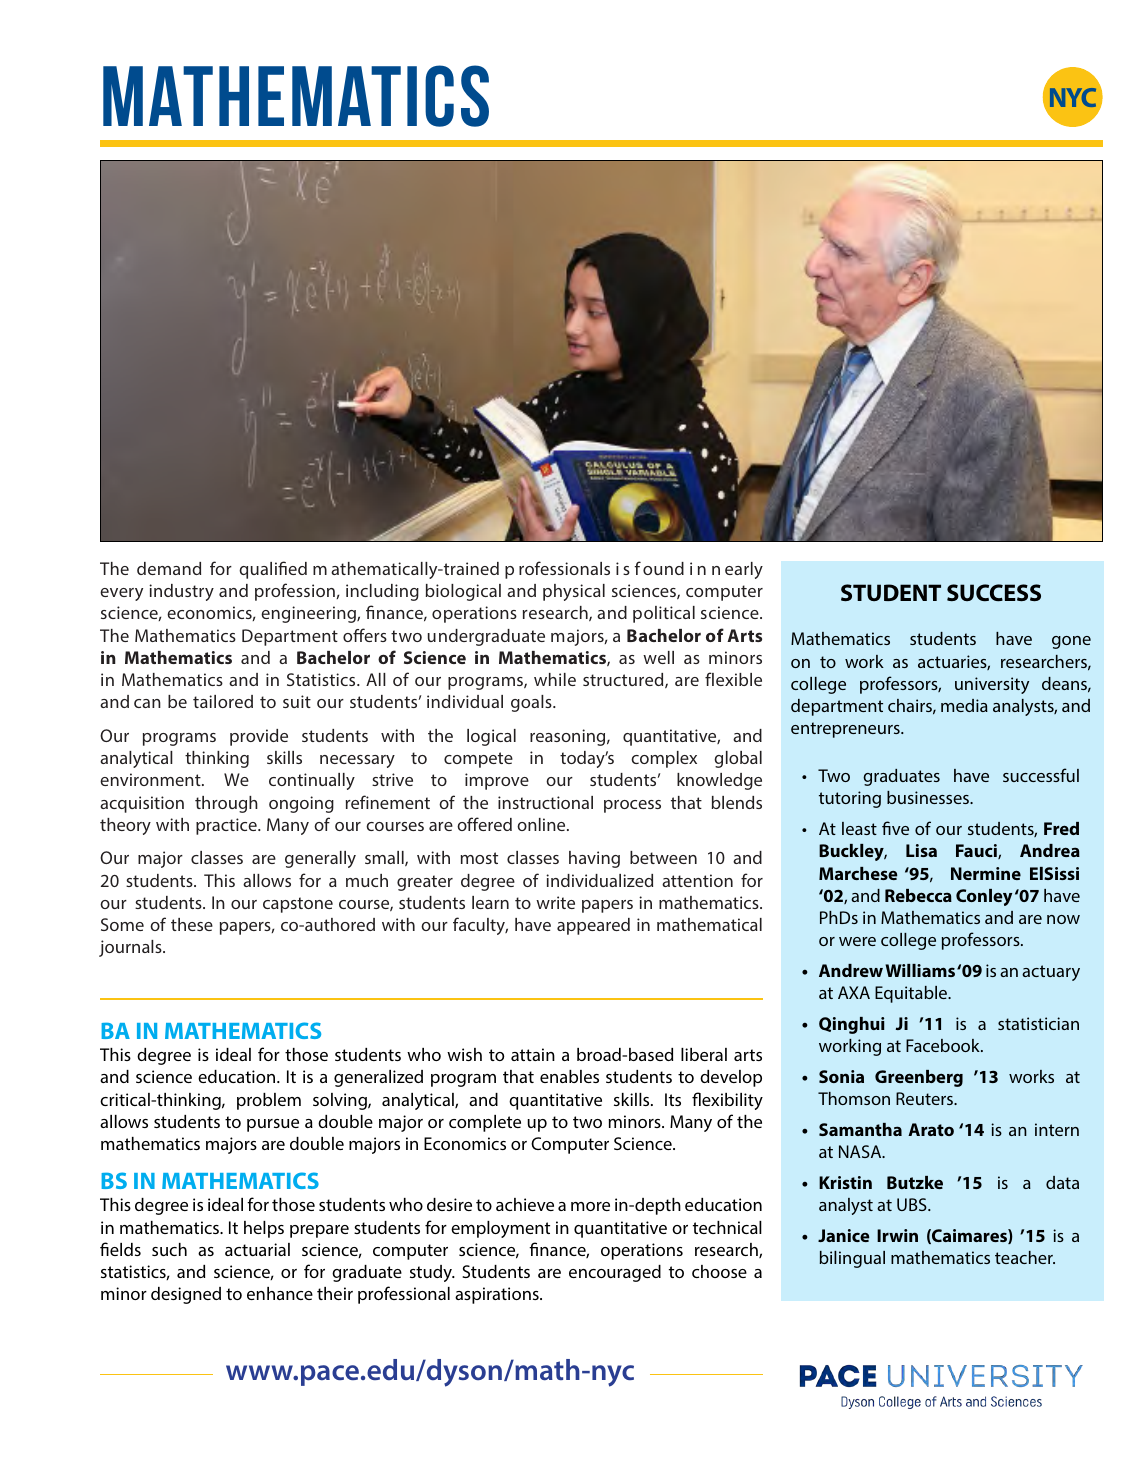 This document has height=1470, width=1136. I want to click on appeared, so click(593, 926).
